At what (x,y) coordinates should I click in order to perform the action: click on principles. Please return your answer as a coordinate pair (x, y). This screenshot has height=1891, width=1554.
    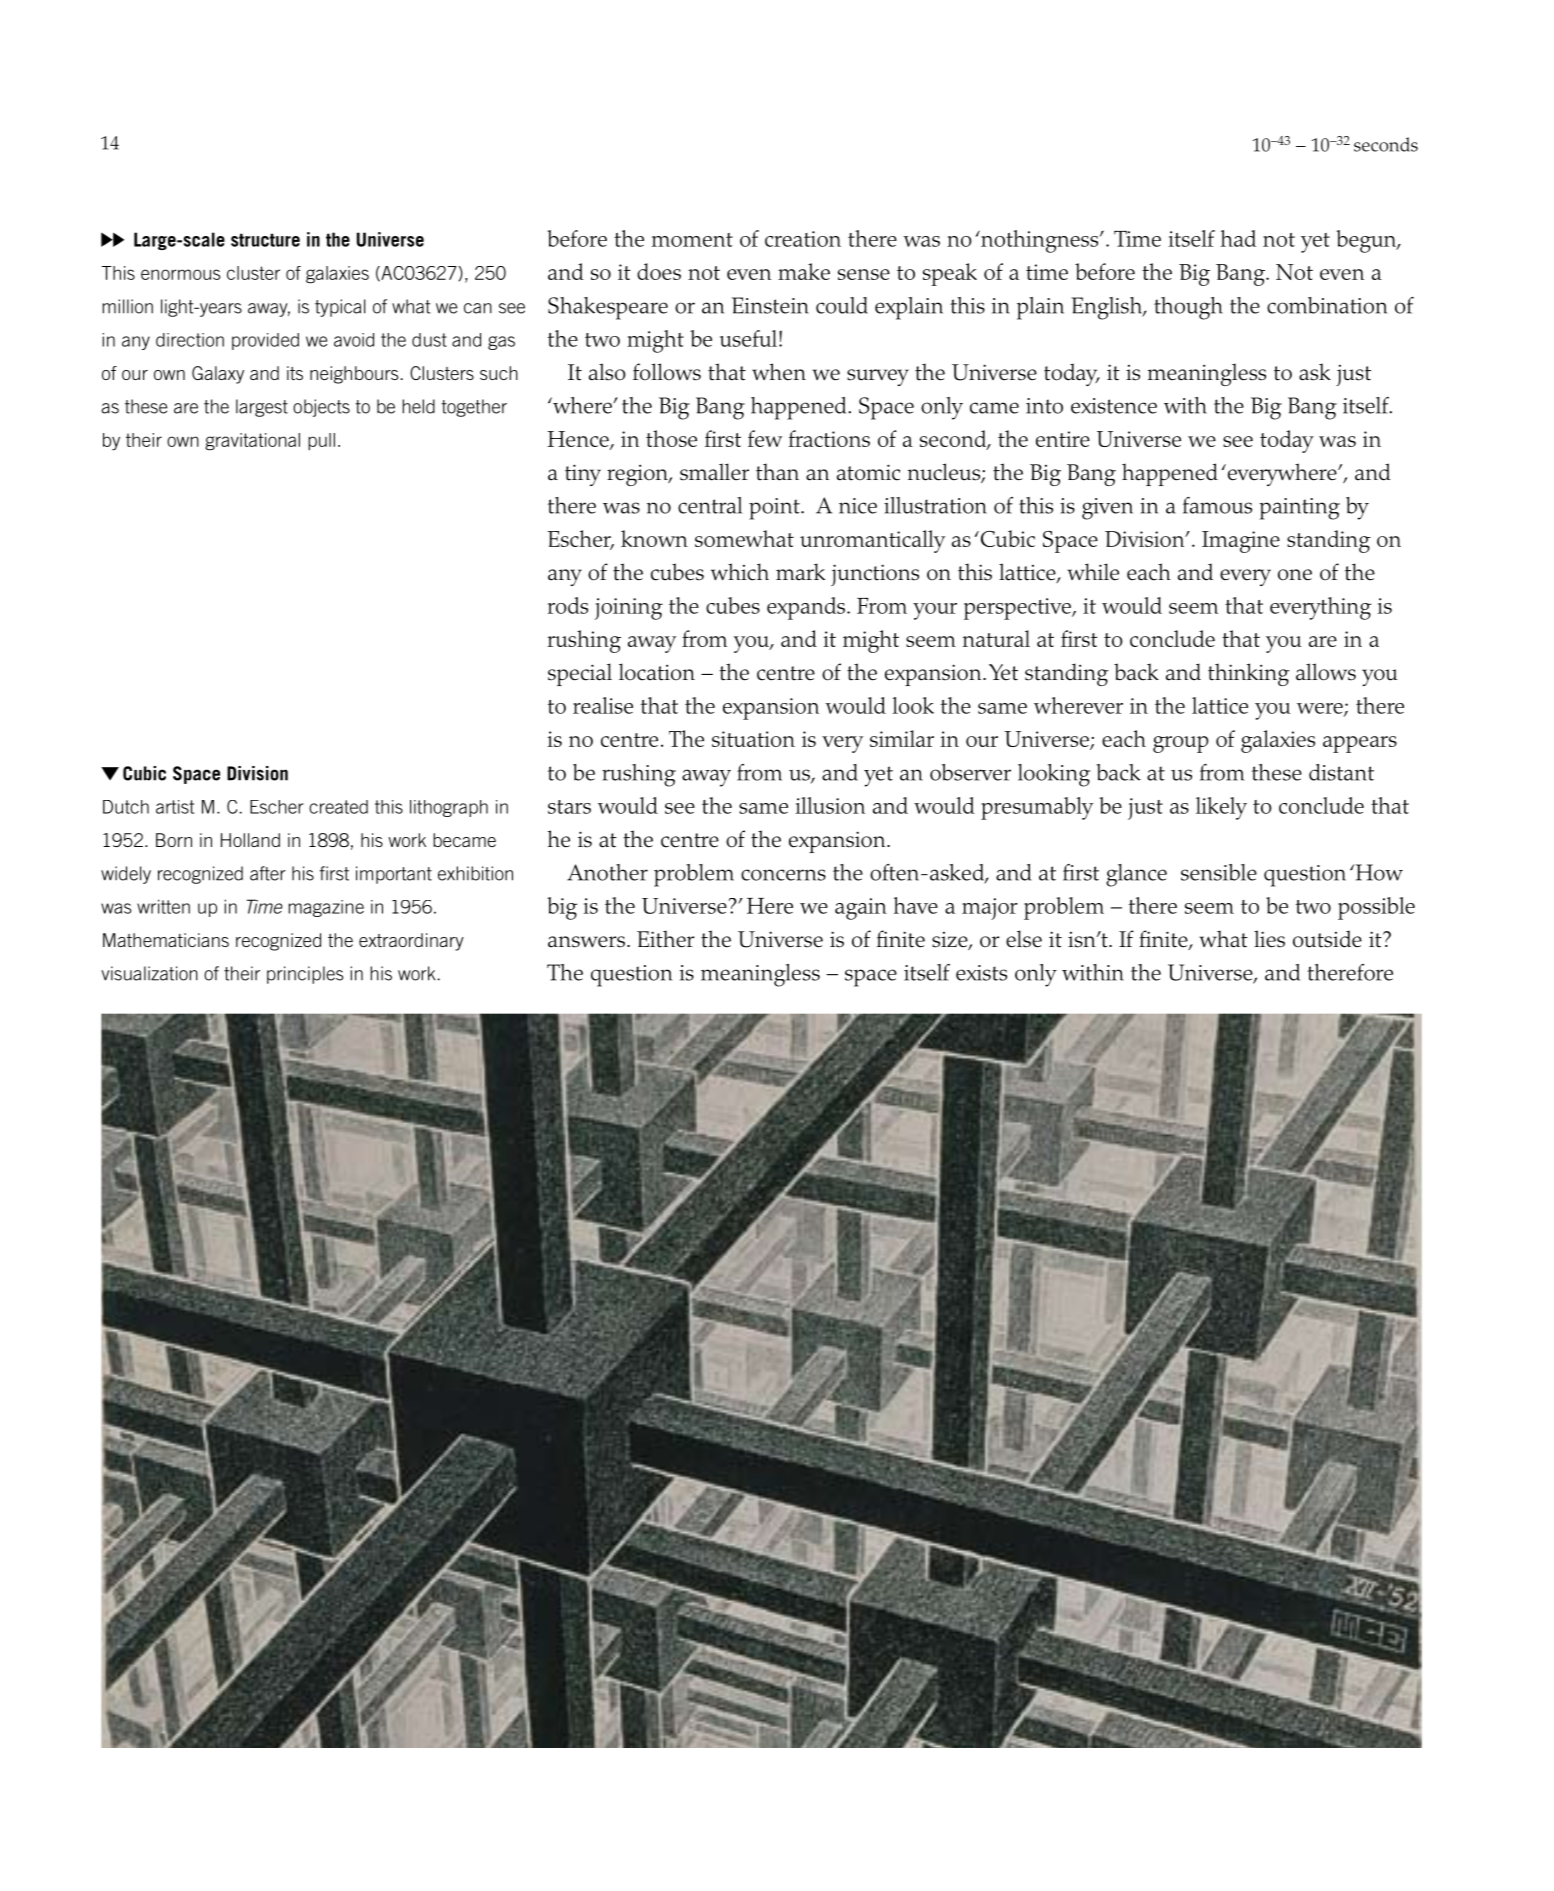
    Looking at the image, I should click on (305, 975).
